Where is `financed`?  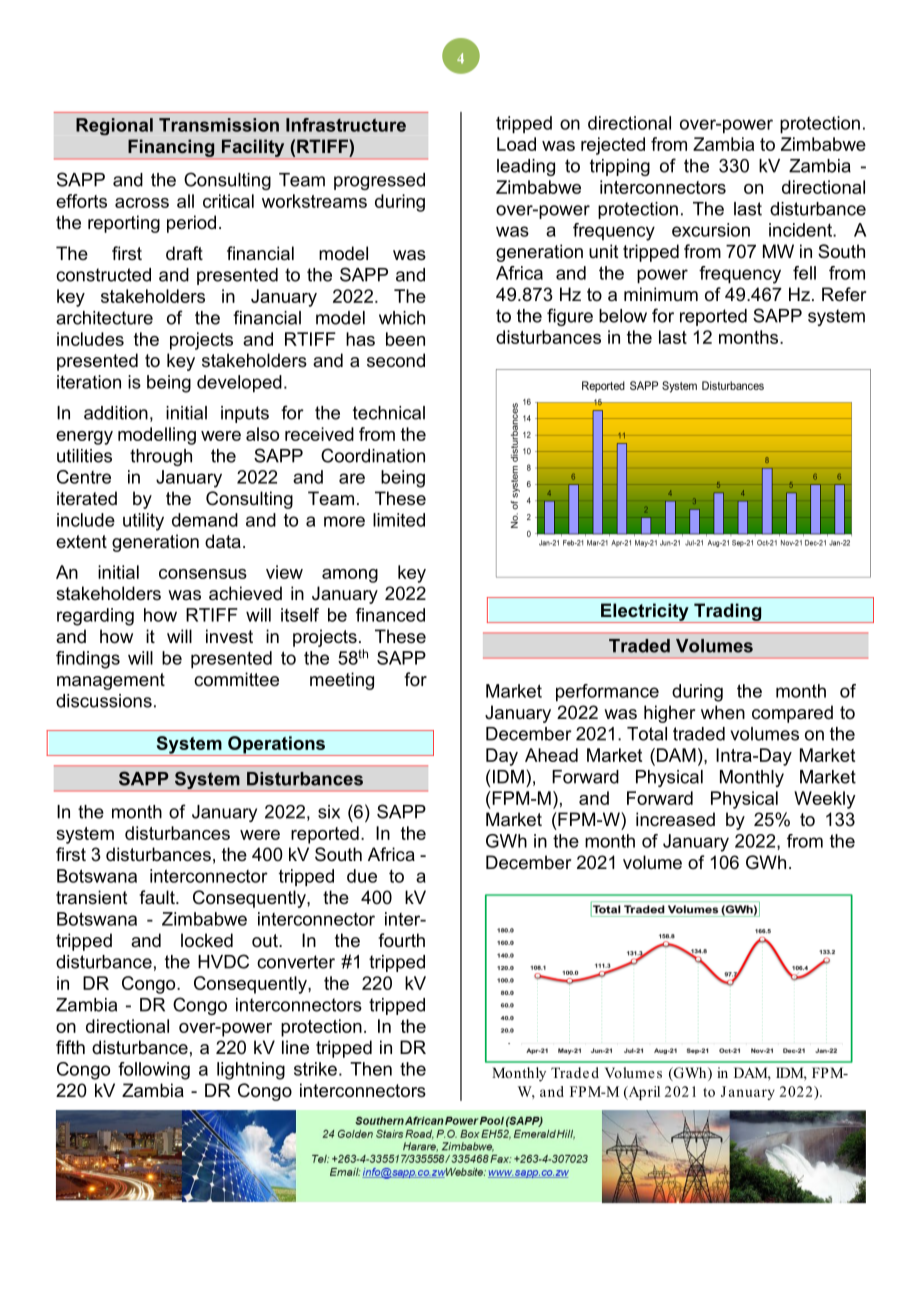
financed is located at coordinates (390, 615).
